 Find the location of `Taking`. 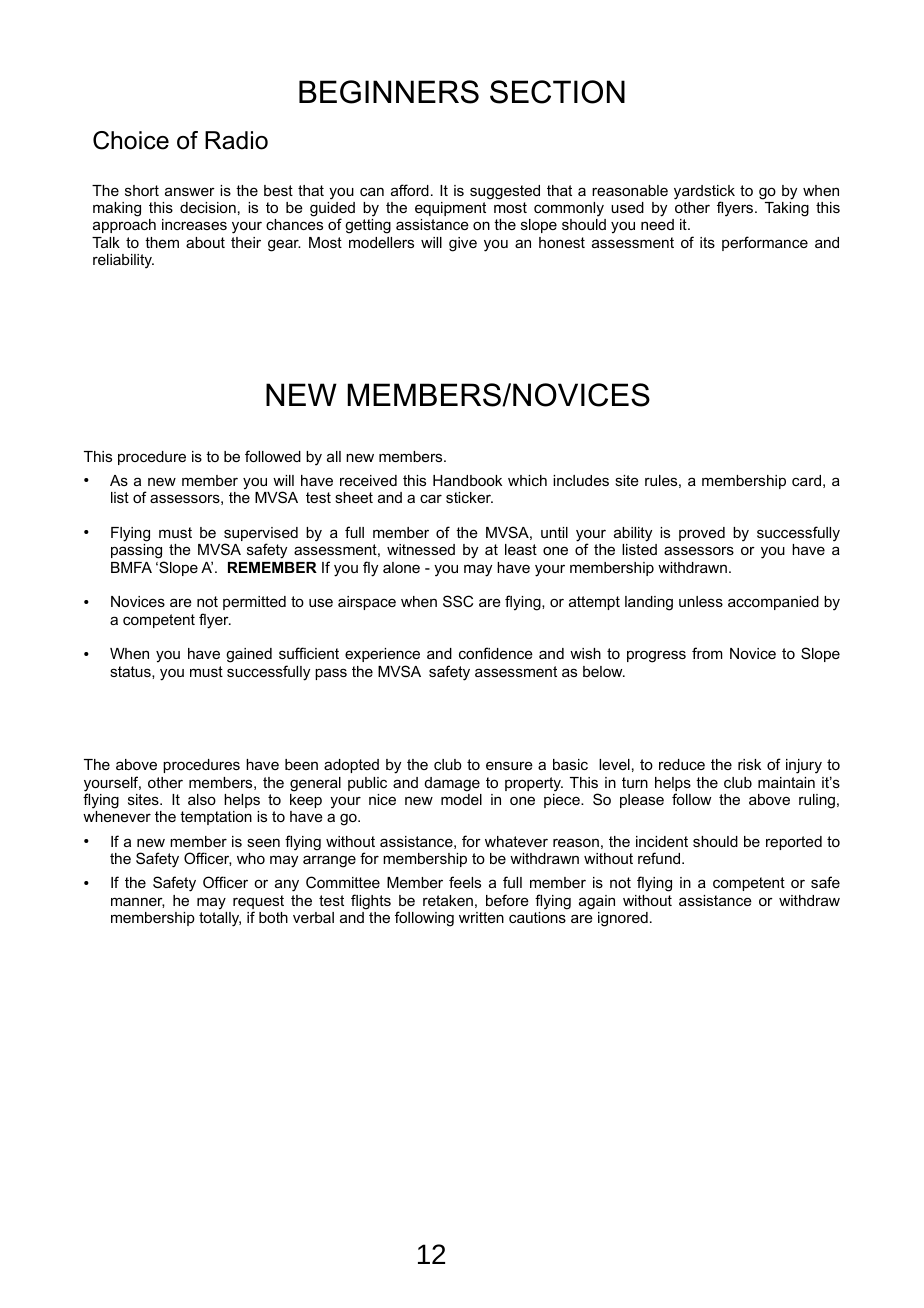

Taking is located at coordinates (787, 209).
